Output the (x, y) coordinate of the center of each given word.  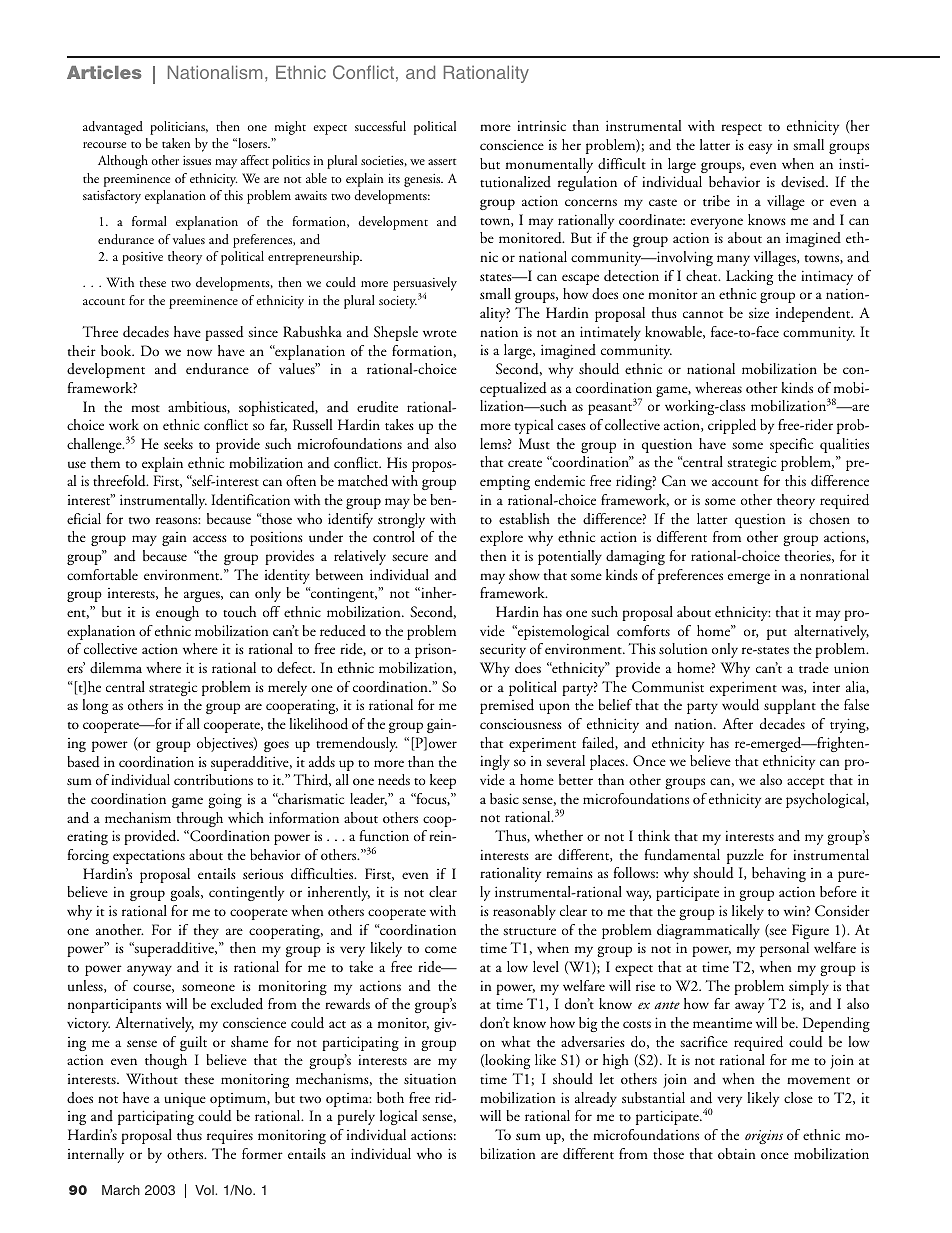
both (390, 1097)
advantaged (113, 128)
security (503, 651)
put (777, 634)
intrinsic (541, 126)
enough (177, 613)
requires (230, 1137)
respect (741, 129)
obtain (737, 1153)
